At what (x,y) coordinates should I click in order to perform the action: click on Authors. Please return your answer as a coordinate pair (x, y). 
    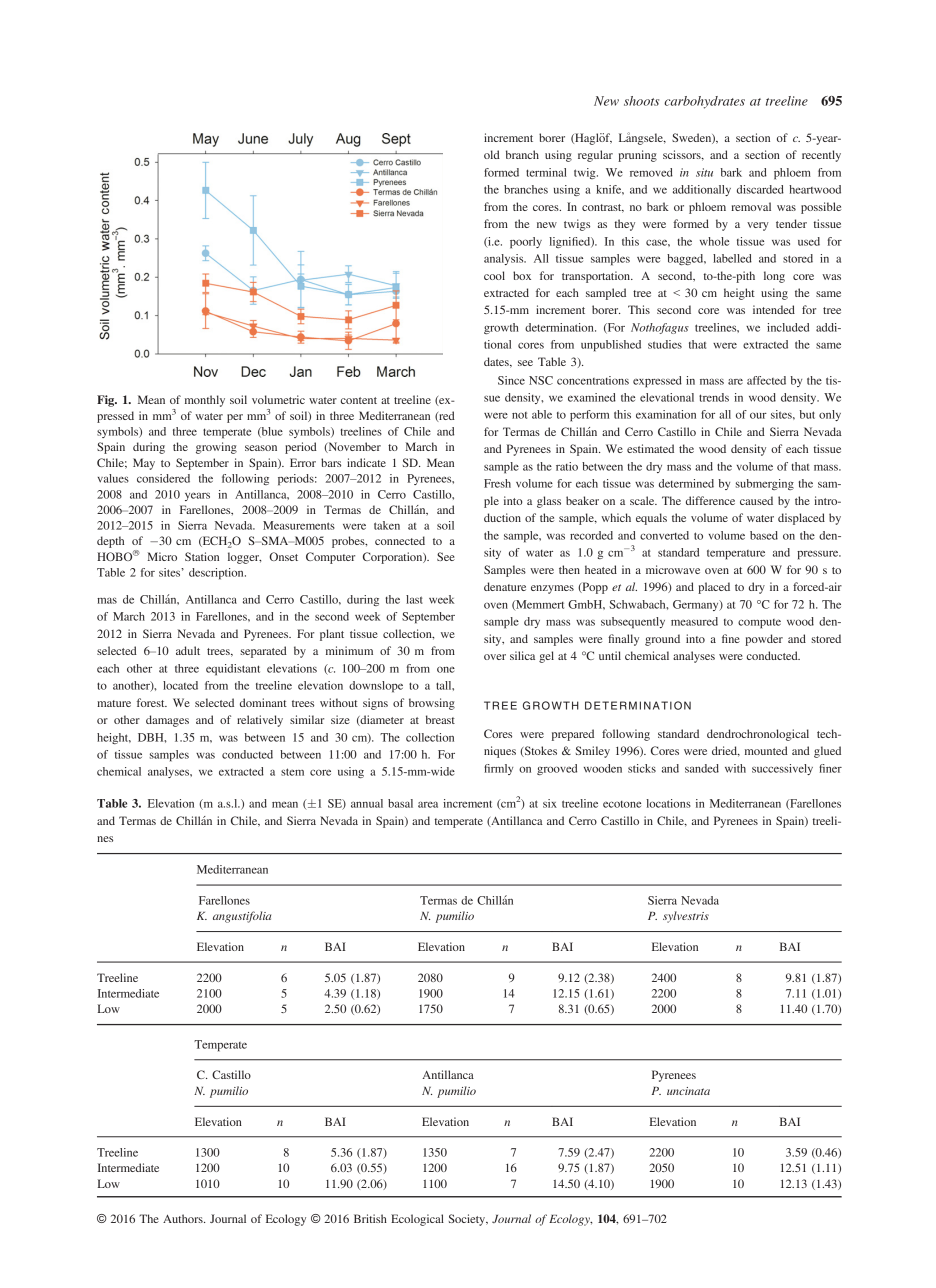
    Looking at the image, I should click on (184, 1218).
